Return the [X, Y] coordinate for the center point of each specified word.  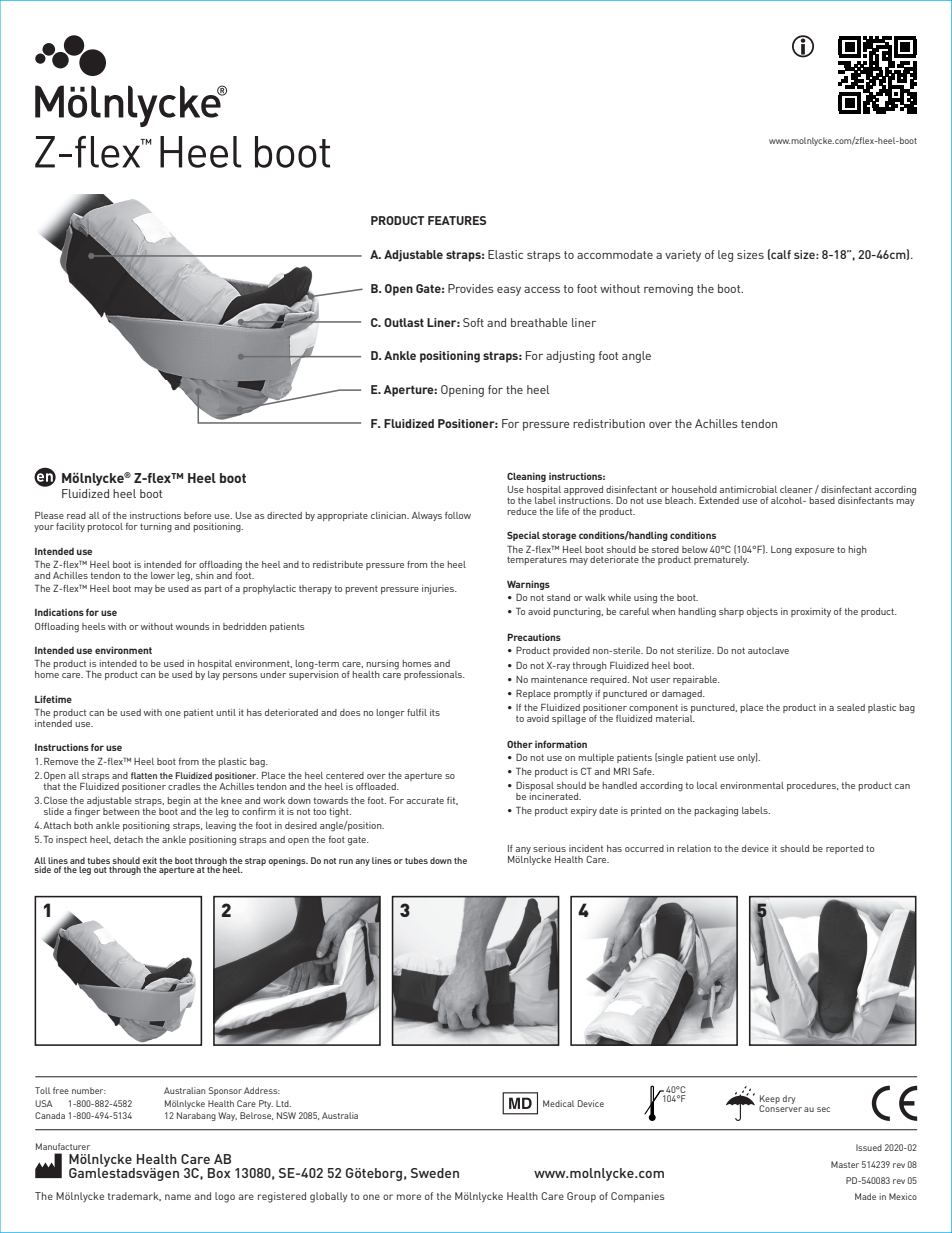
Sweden [435, 1173]
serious [549, 848]
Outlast [404, 322]
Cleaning [526, 477]
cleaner [796, 489]
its [435, 712]
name [178, 1197]
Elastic [505, 254]
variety [683, 256]
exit [149, 860]
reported [844, 849]
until [226, 712]
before [197, 515]
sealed [851, 707]
